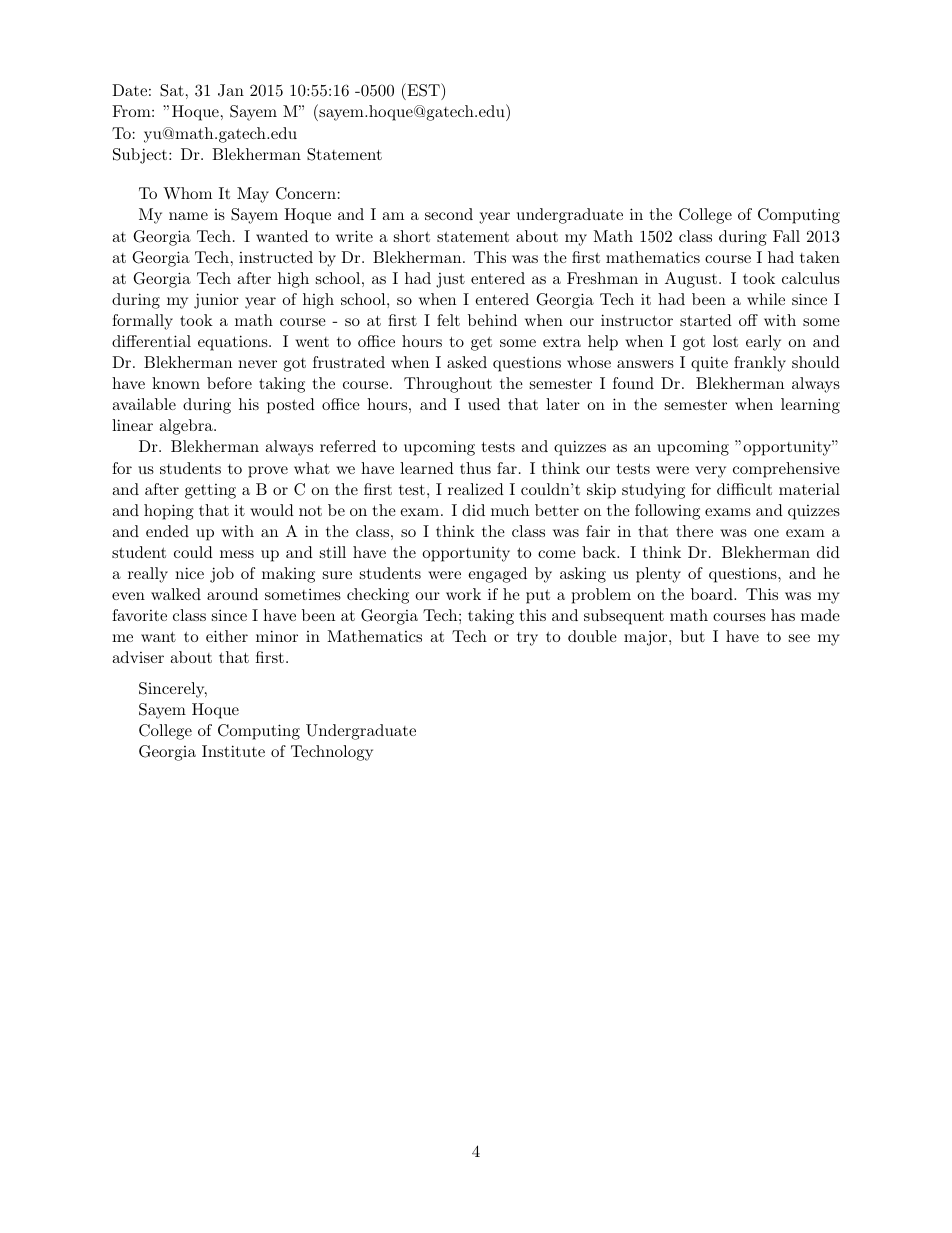 Image resolution: width=952 pixels, height=1233 pixels. I want to click on one, so click(766, 533).
